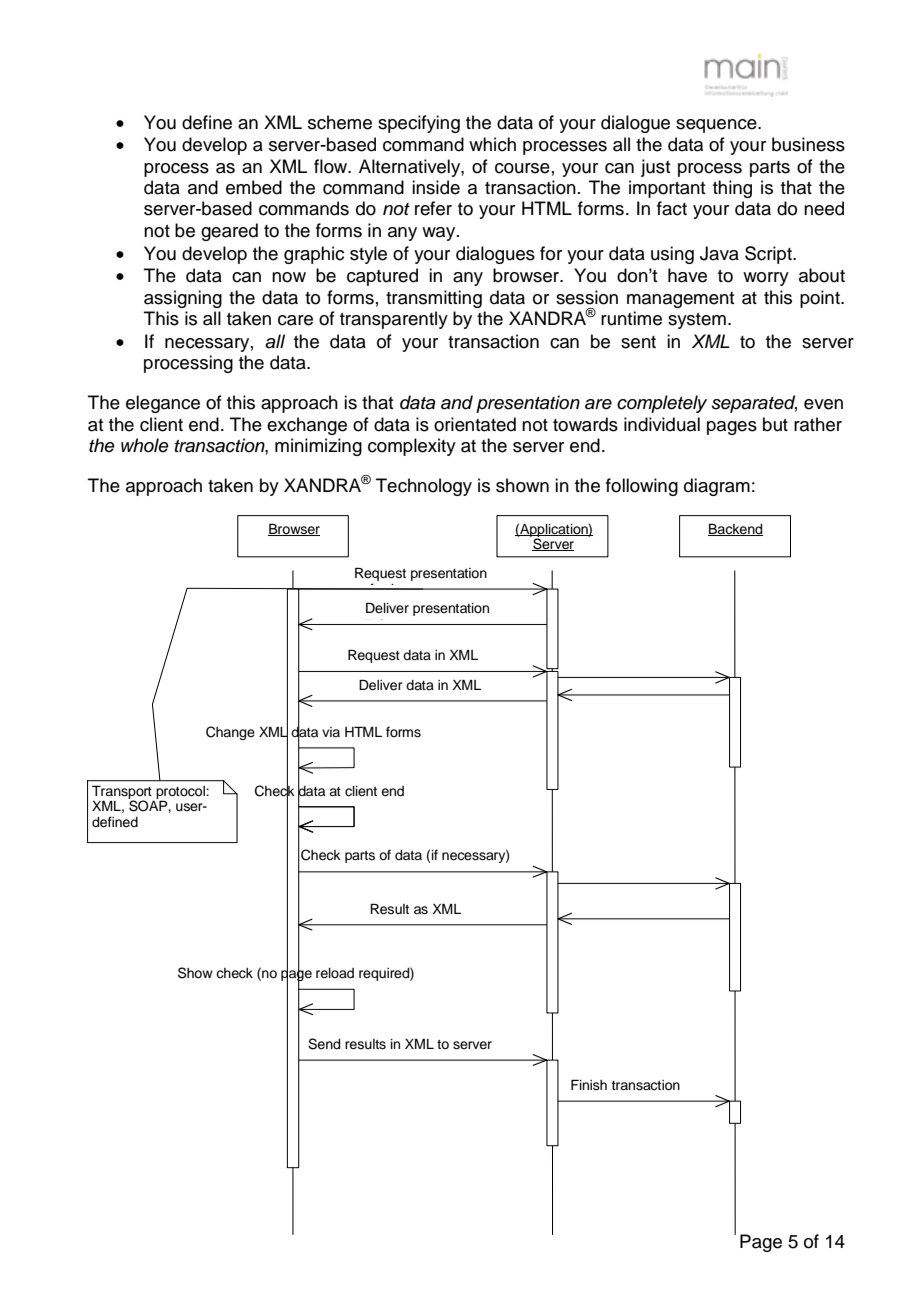 The height and width of the document is (1308, 924). I want to click on Send, so click(324, 1044).
